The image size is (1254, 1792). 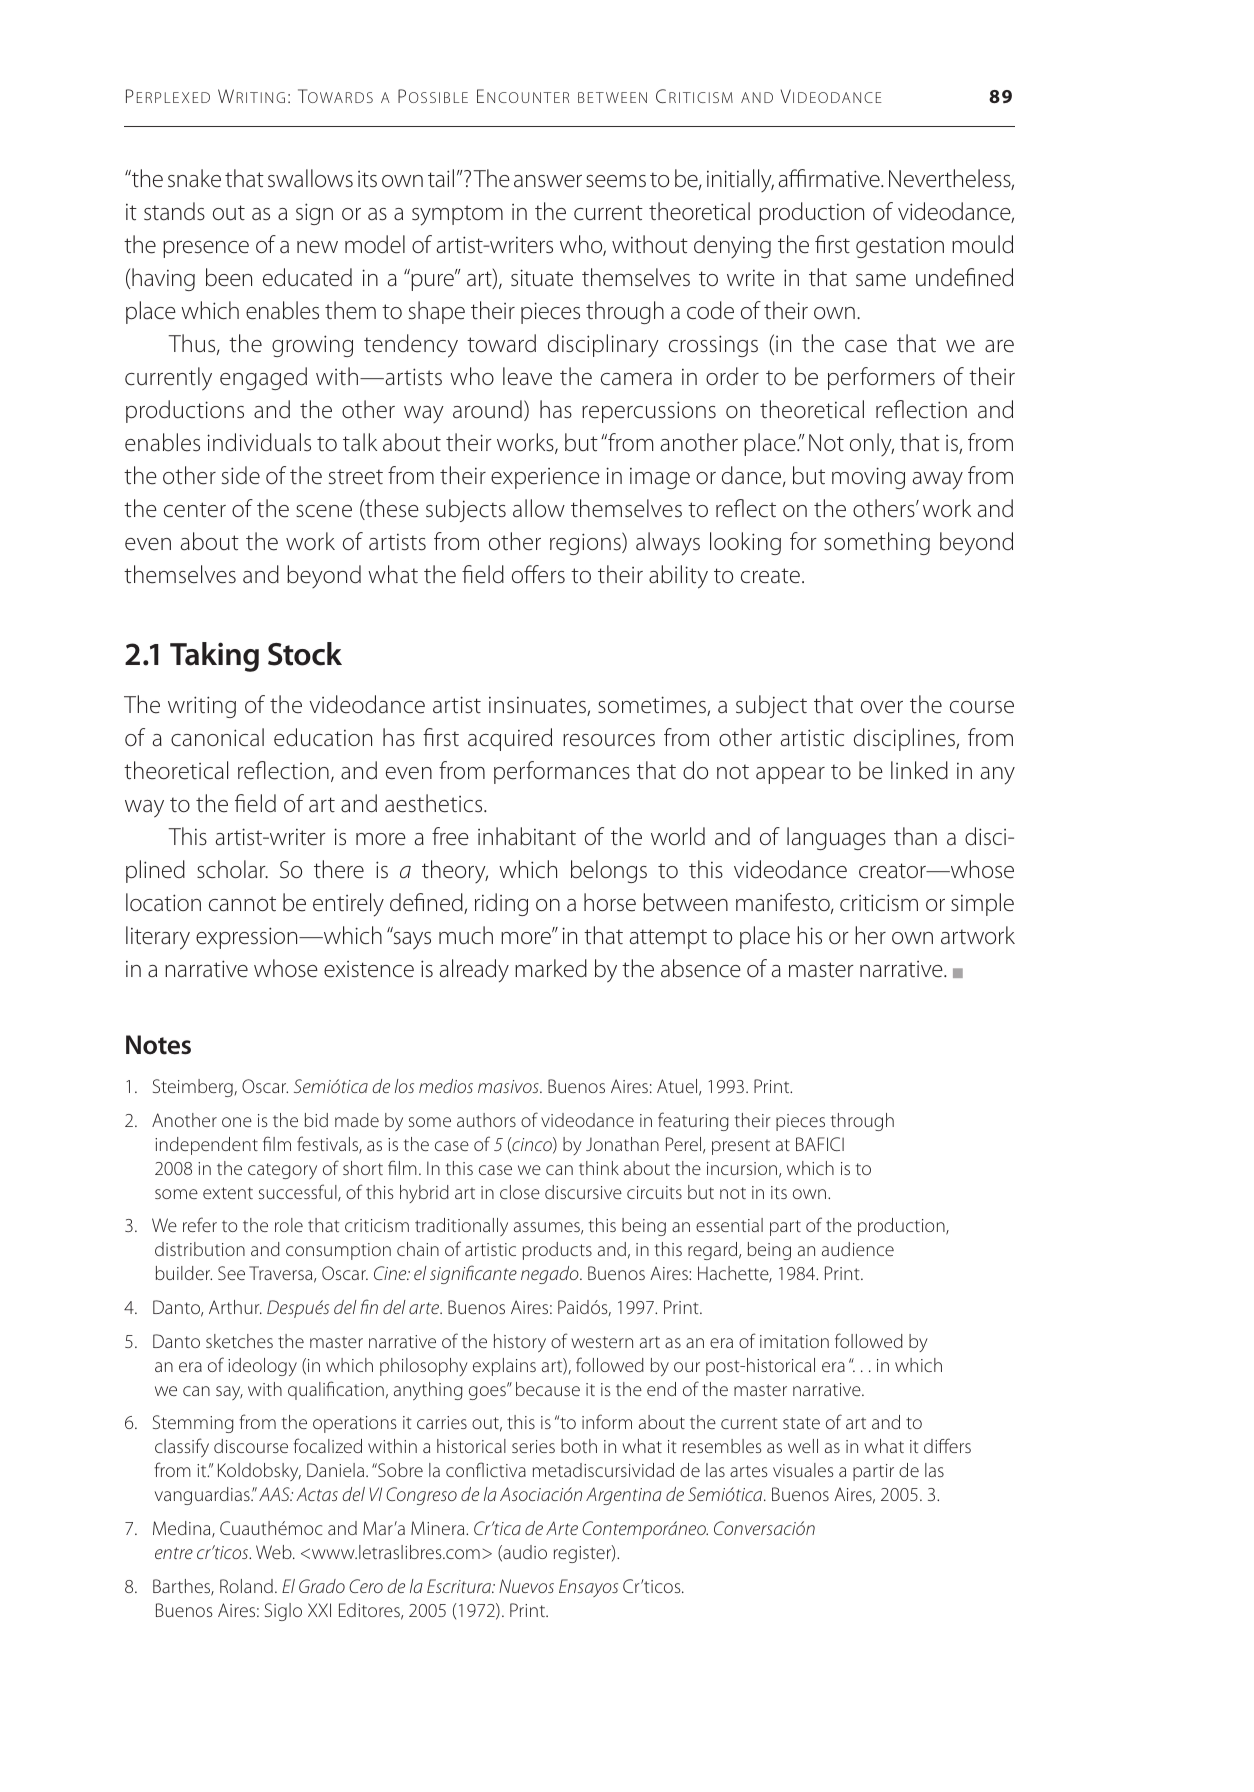 What do you see at coordinates (526, 1586) in the image?
I see `Nuevos` at bounding box center [526, 1586].
